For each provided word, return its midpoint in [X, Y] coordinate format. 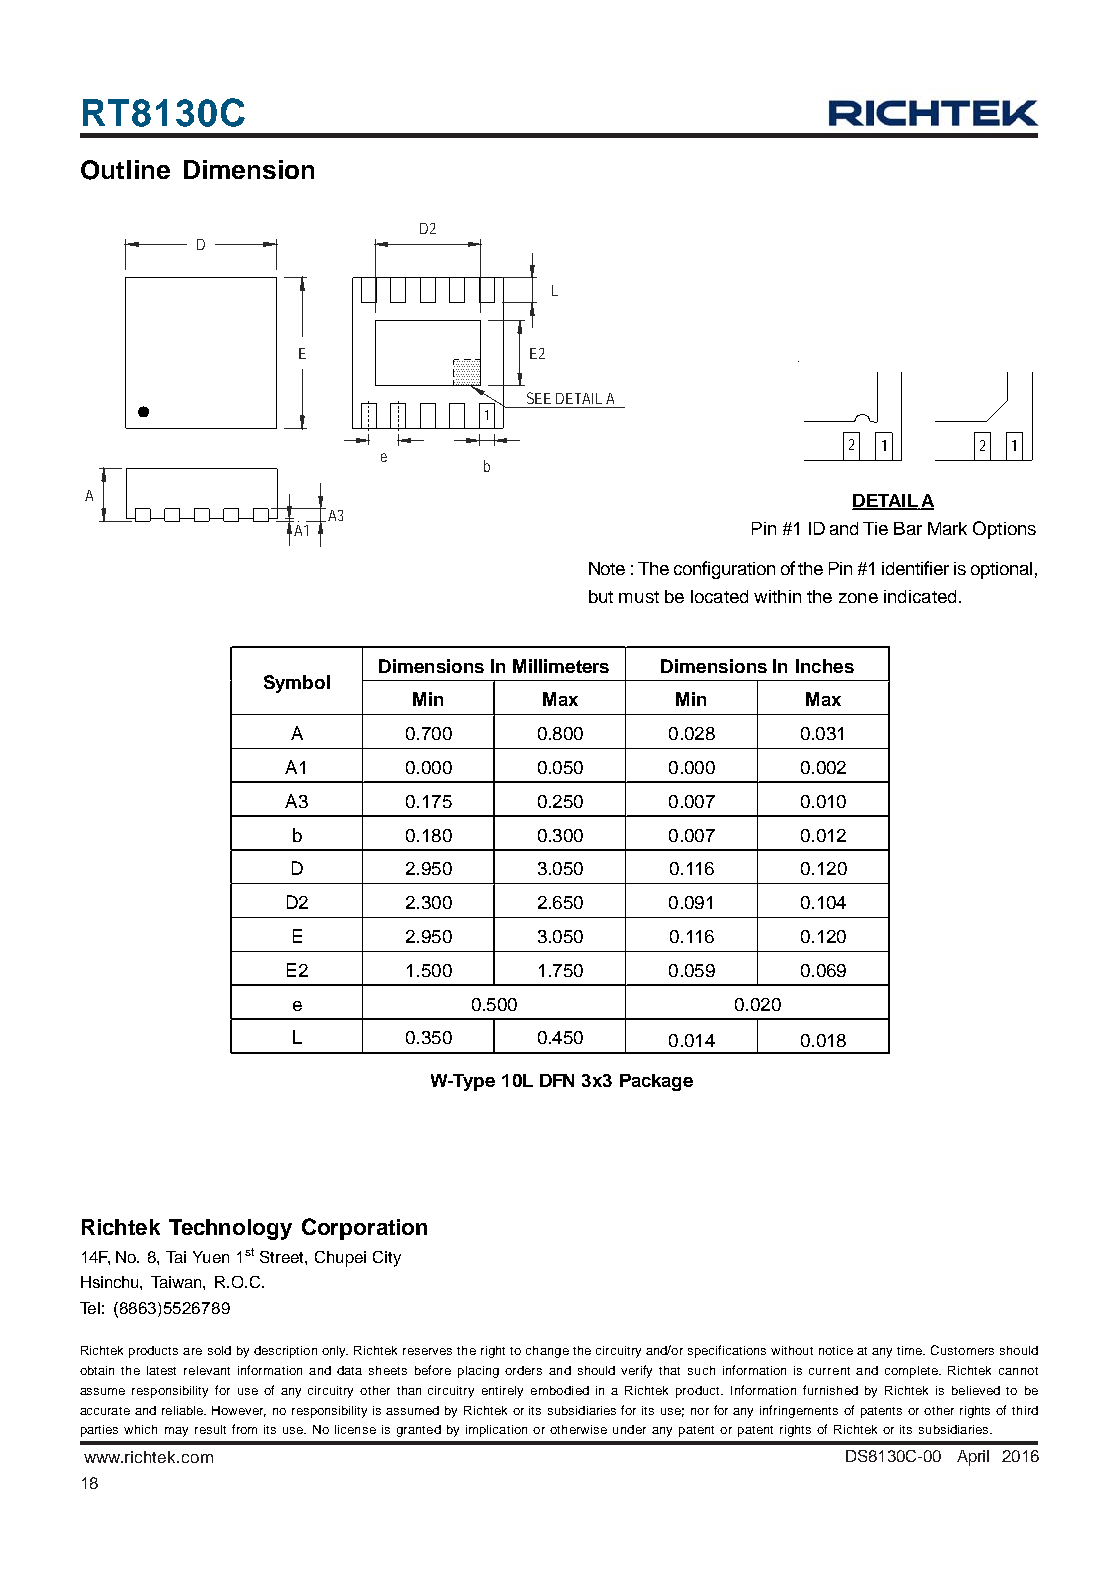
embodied [560, 1390]
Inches [825, 666]
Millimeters [561, 666]
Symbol [297, 684]
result [210, 1429]
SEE [539, 398]
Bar [908, 528]
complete [912, 1372]
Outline [125, 170]
